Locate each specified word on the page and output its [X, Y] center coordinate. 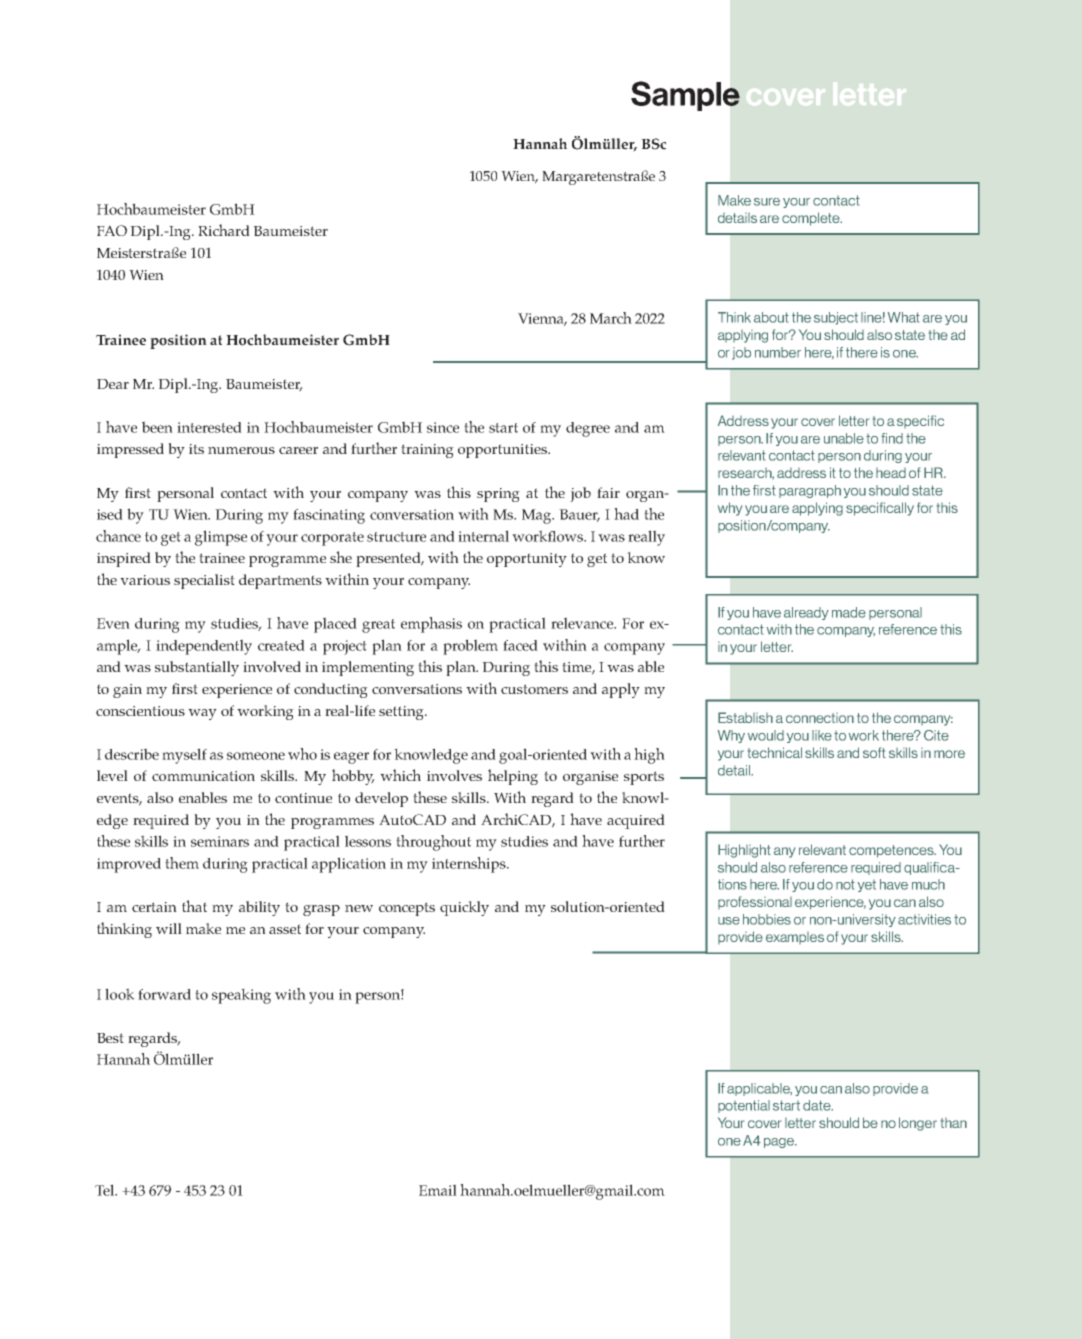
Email [438, 1190]
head [891, 473]
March [611, 318]
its [196, 449]
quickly [464, 908]
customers [534, 689]
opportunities [503, 451]
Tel [105, 1190]
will [169, 928]
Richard [224, 230]
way [202, 714]
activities [924, 919]
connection [820, 718]
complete [812, 219]
